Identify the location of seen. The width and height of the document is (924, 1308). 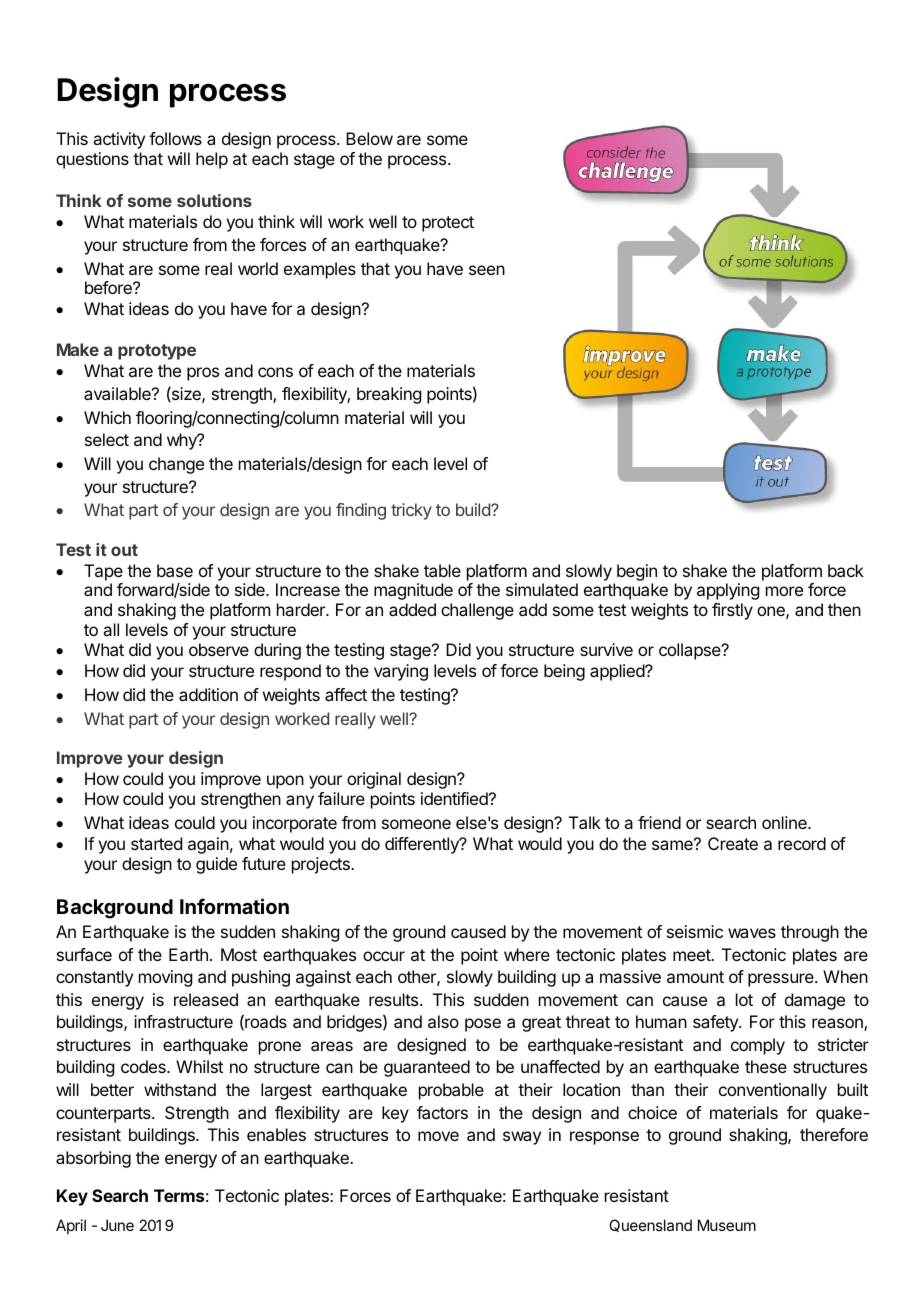
(487, 270).
